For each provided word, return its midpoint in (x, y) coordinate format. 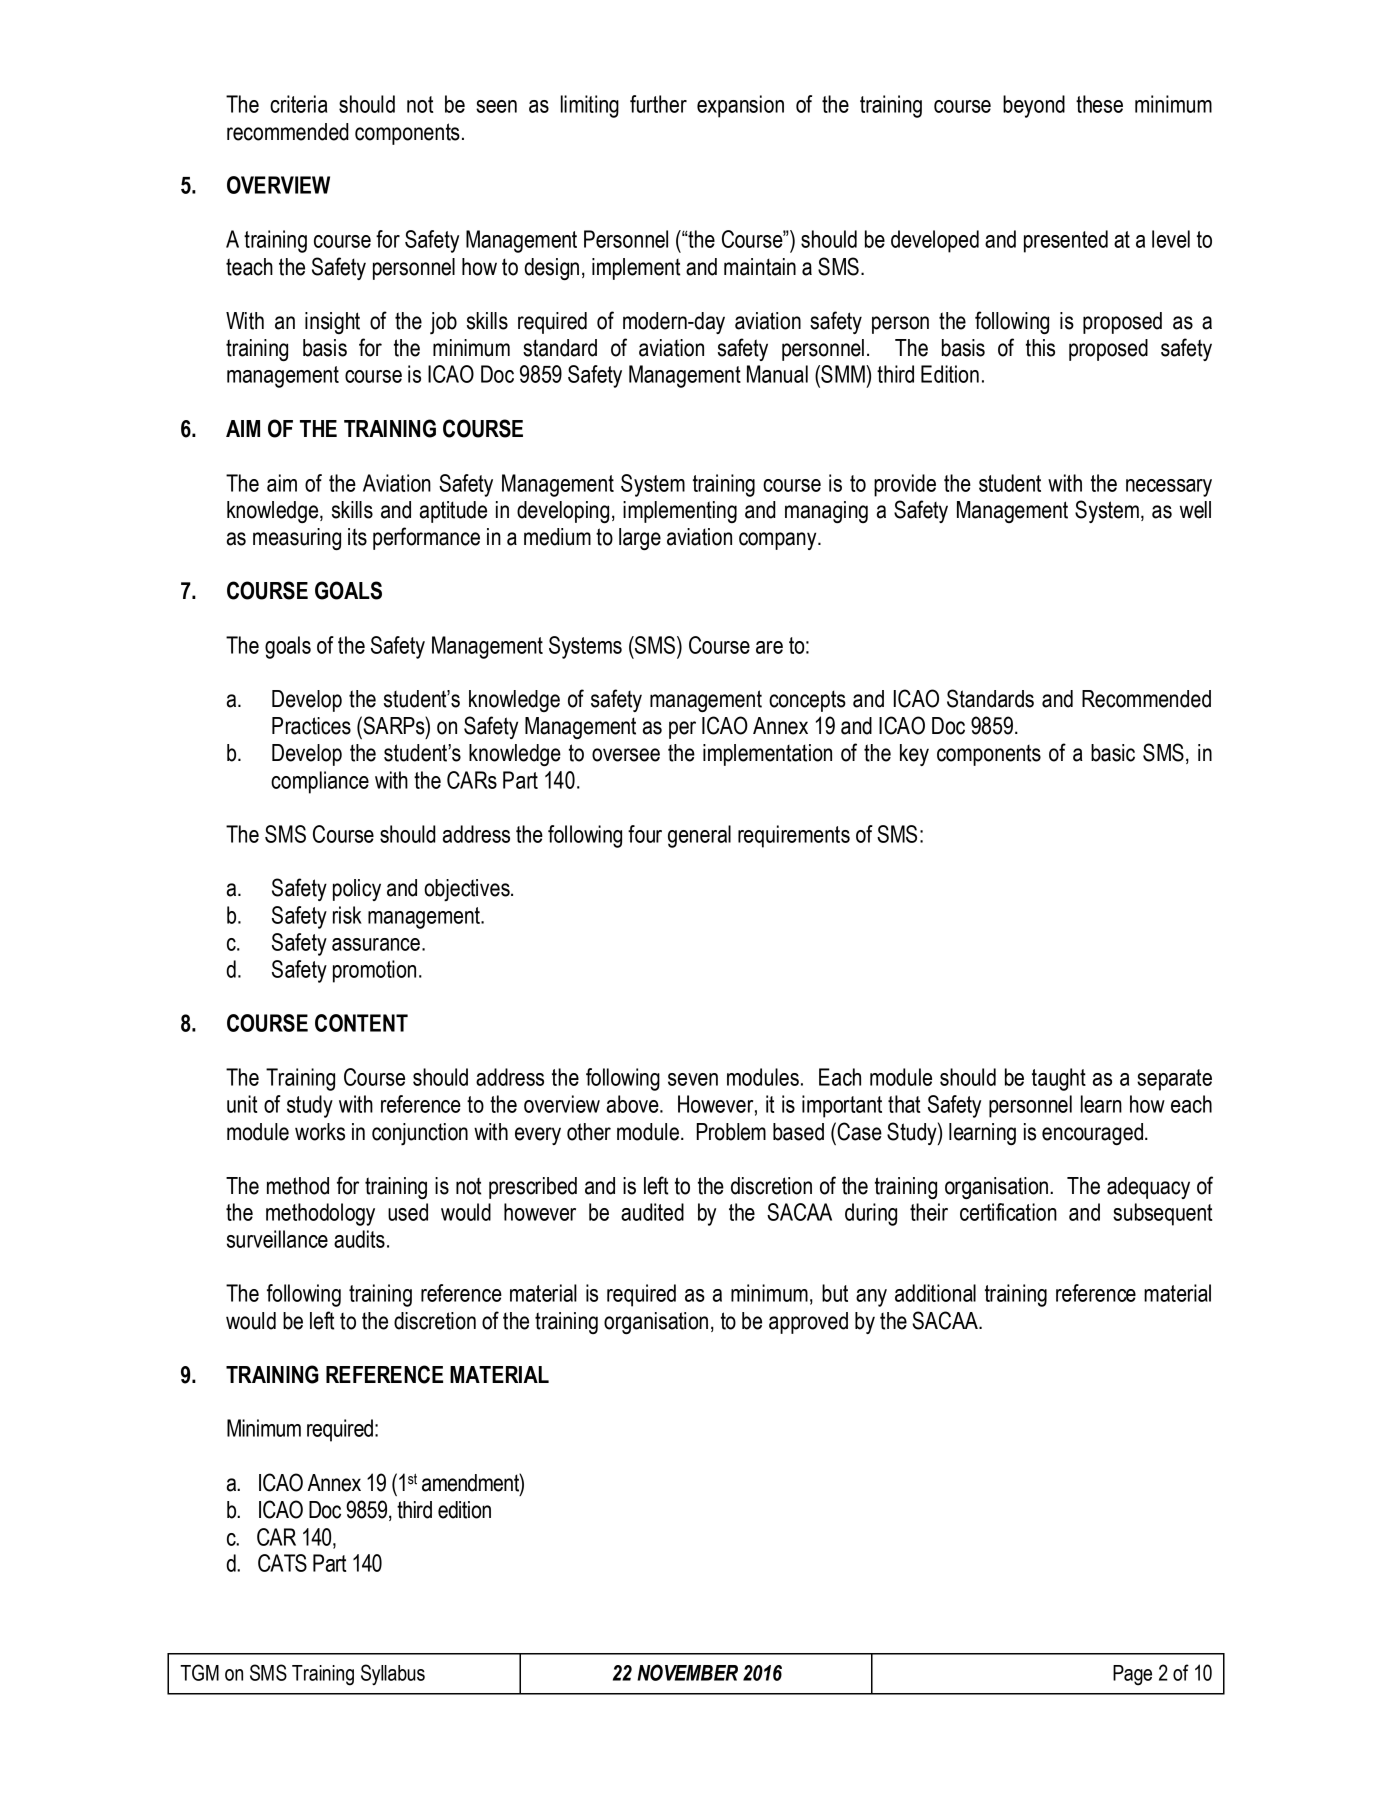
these (1099, 104)
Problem (731, 1132)
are (769, 647)
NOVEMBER (687, 1672)
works (320, 1132)
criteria (298, 104)
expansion (740, 106)
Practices (311, 726)
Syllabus (393, 1674)
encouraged (1094, 1134)
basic (1113, 753)
